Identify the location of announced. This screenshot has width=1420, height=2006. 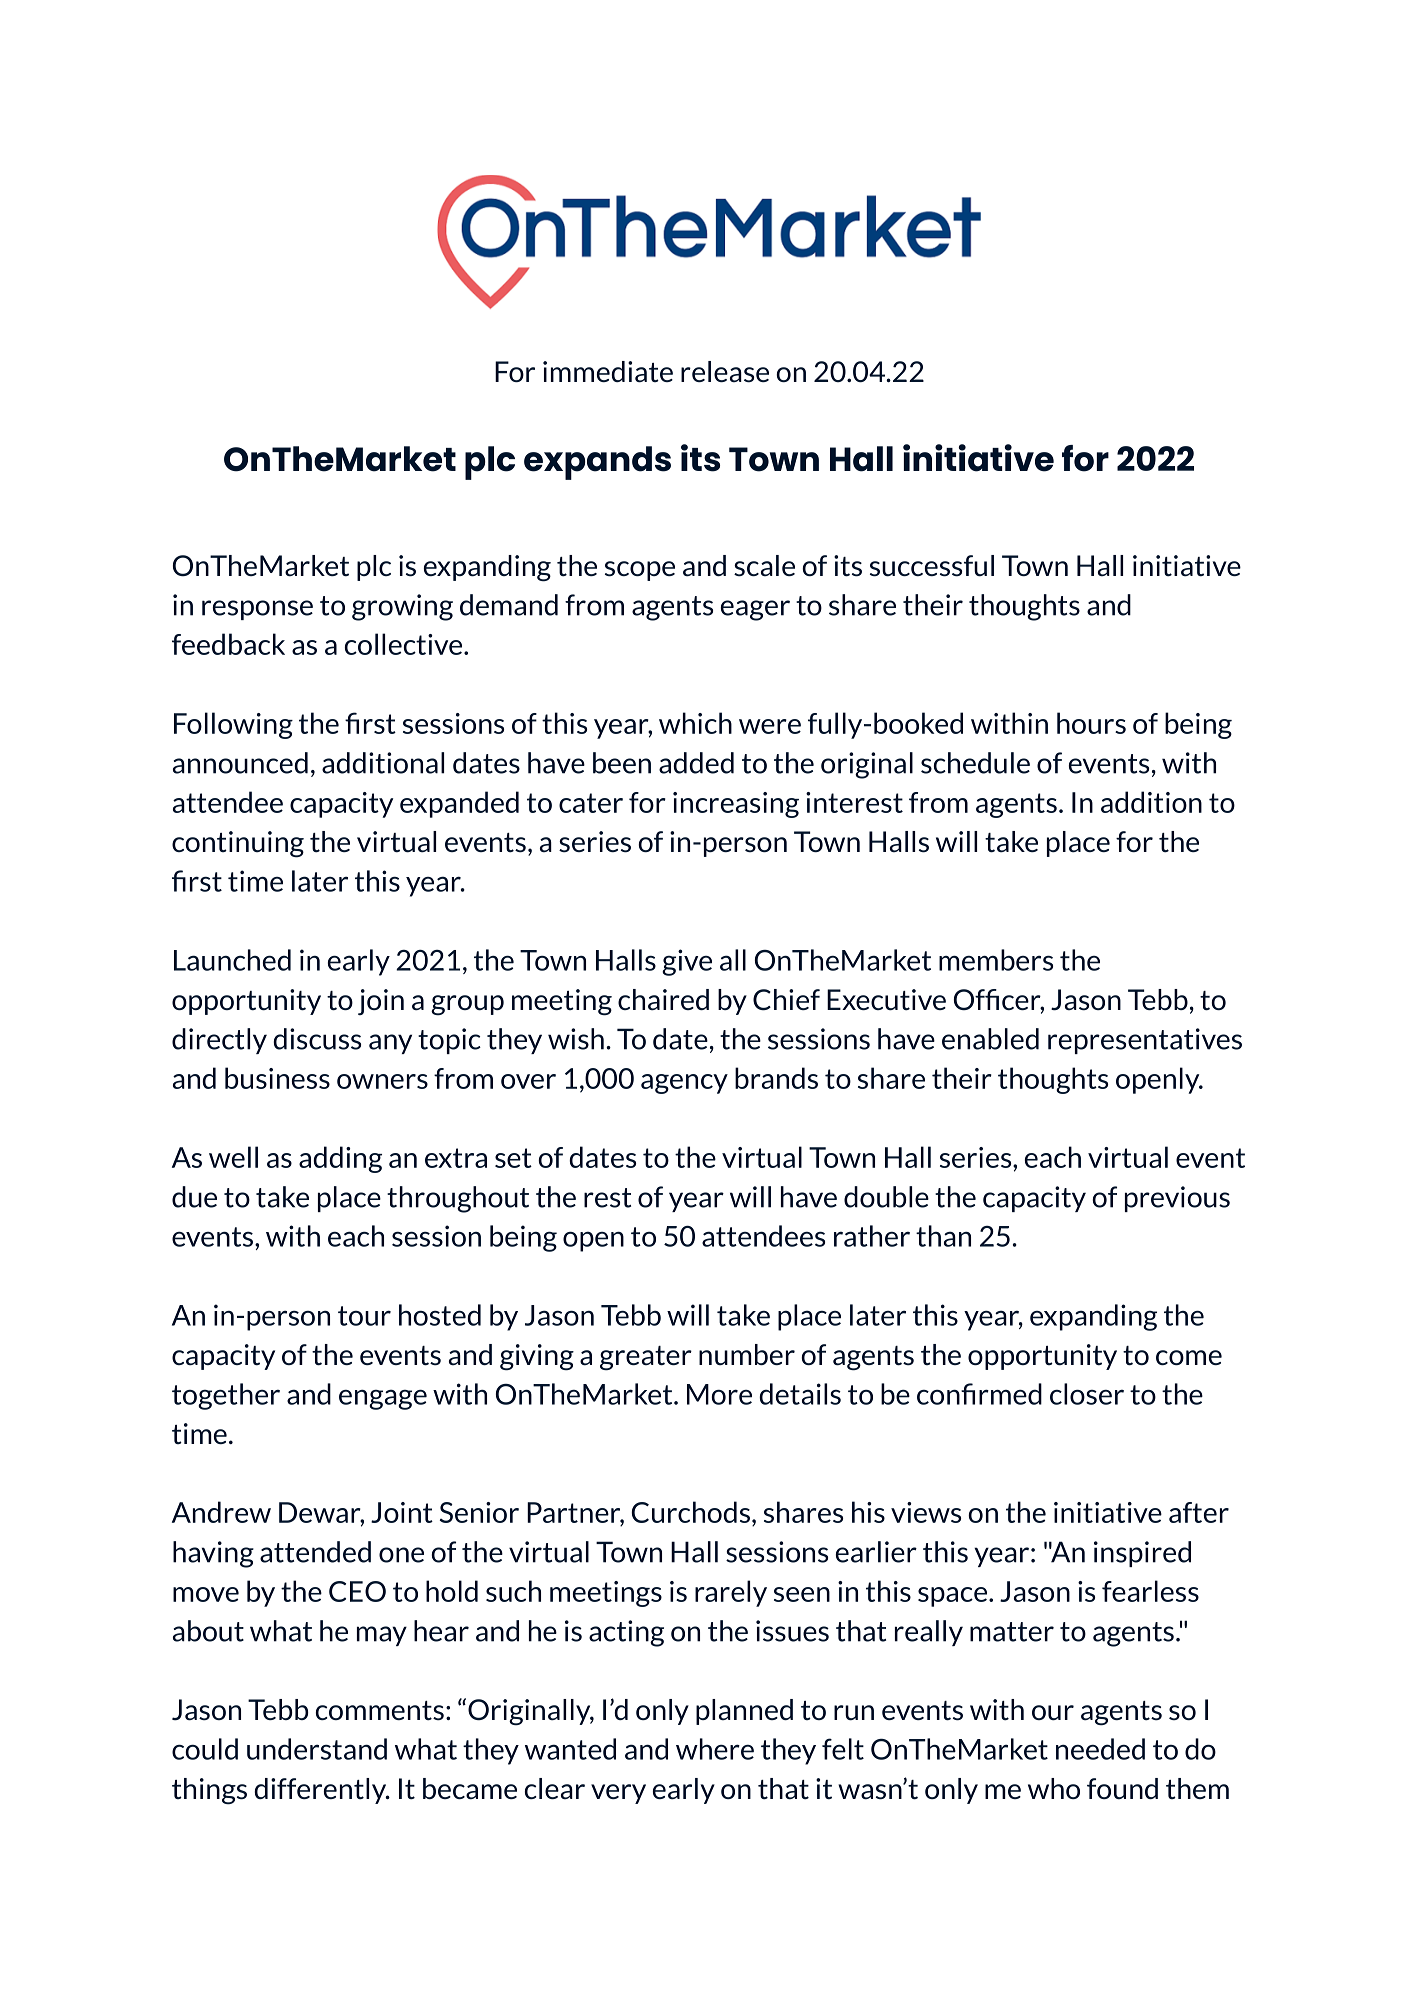
(240, 763).
